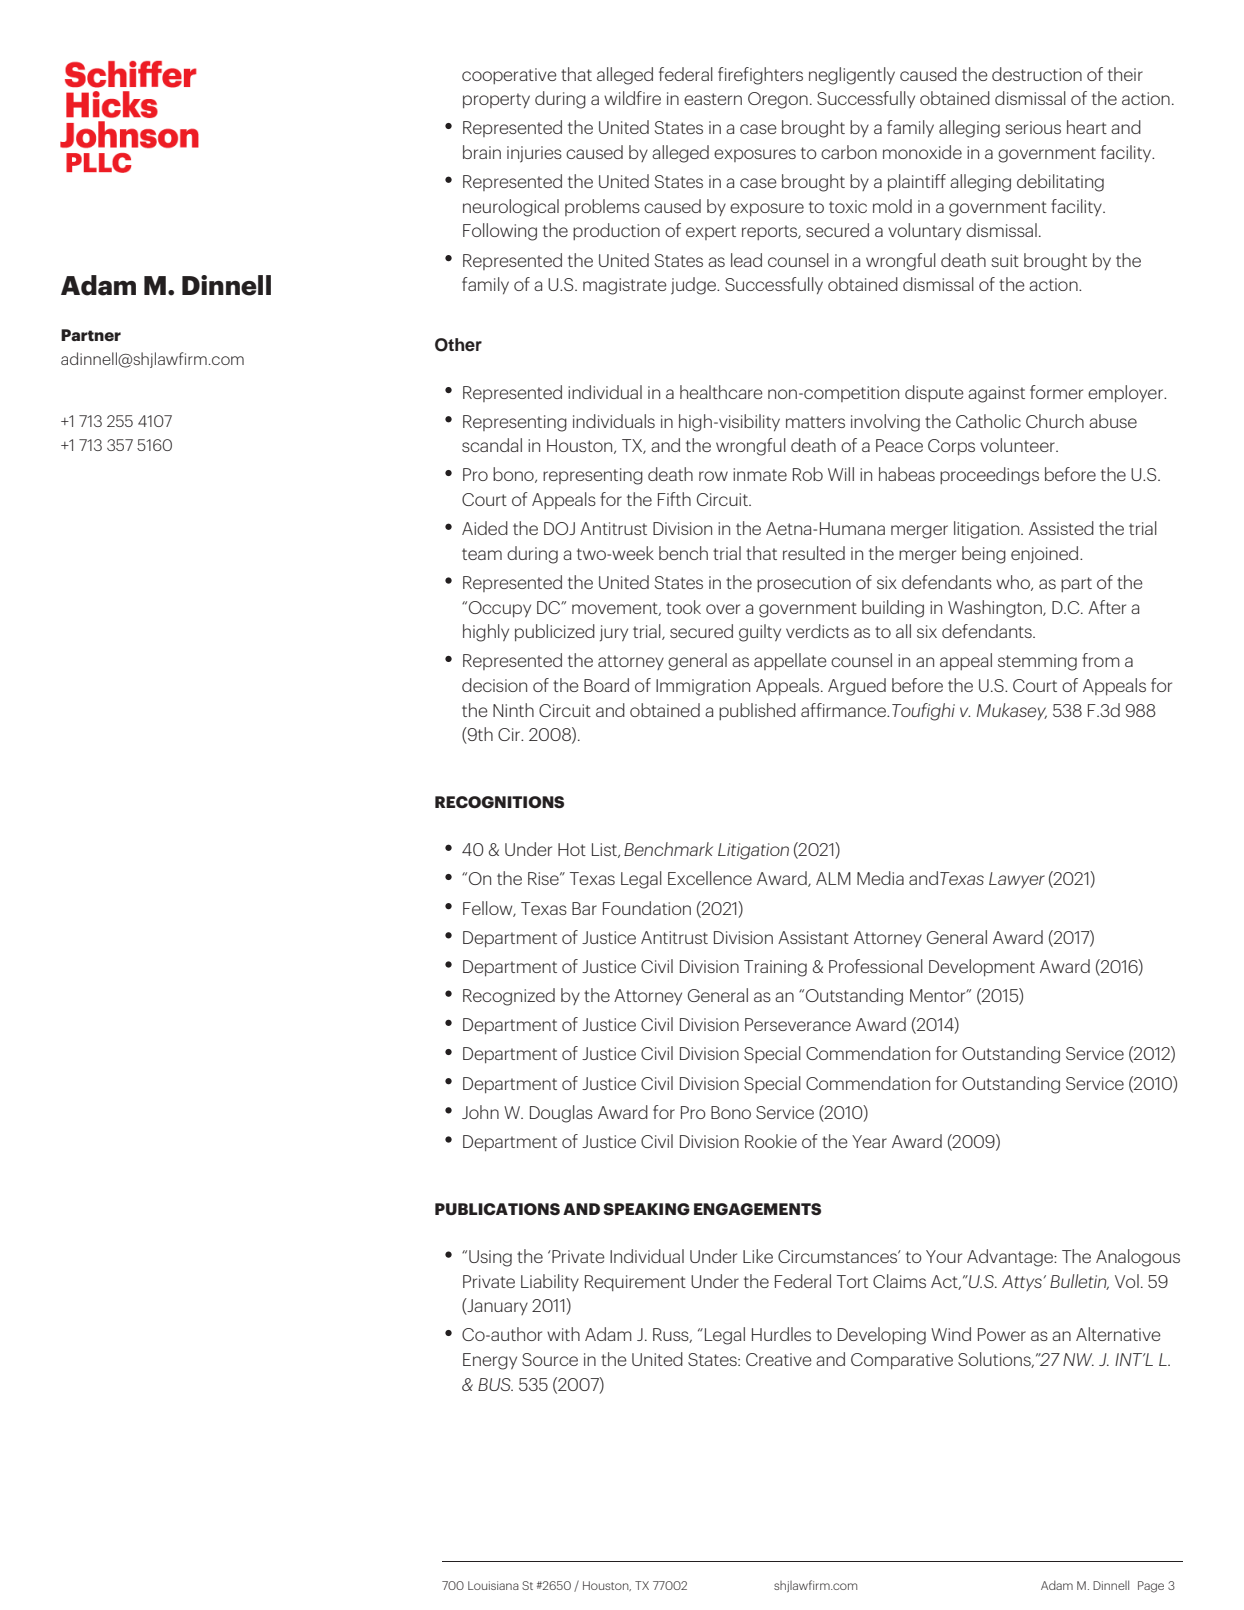 Image resolution: width=1244 pixels, height=1610 pixels. What do you see at coordinates (833, 878) in the document?
I see `ALM` at bounding box center [833, 878].
